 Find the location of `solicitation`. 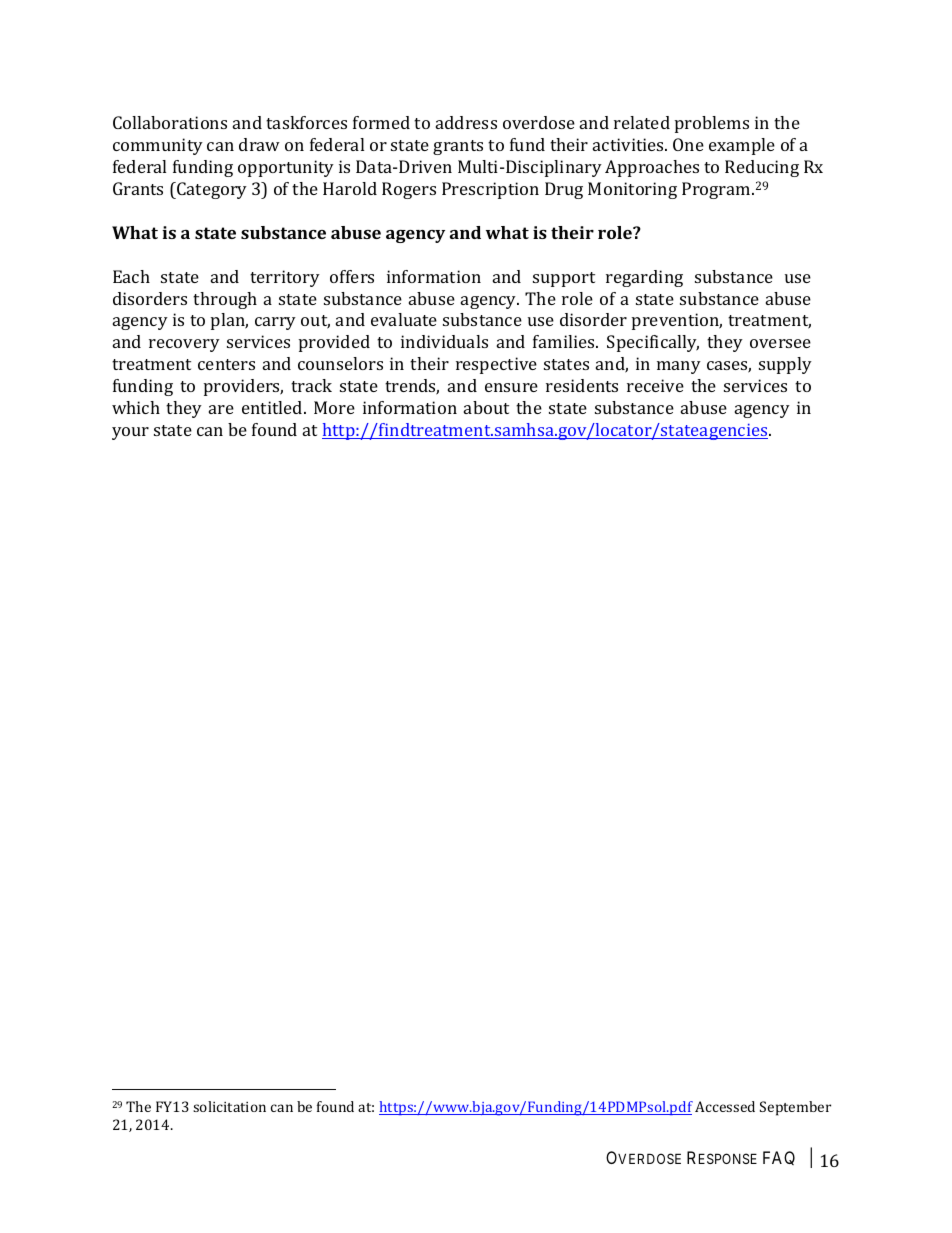

solicitation is located at coordinates (229, 1106).
